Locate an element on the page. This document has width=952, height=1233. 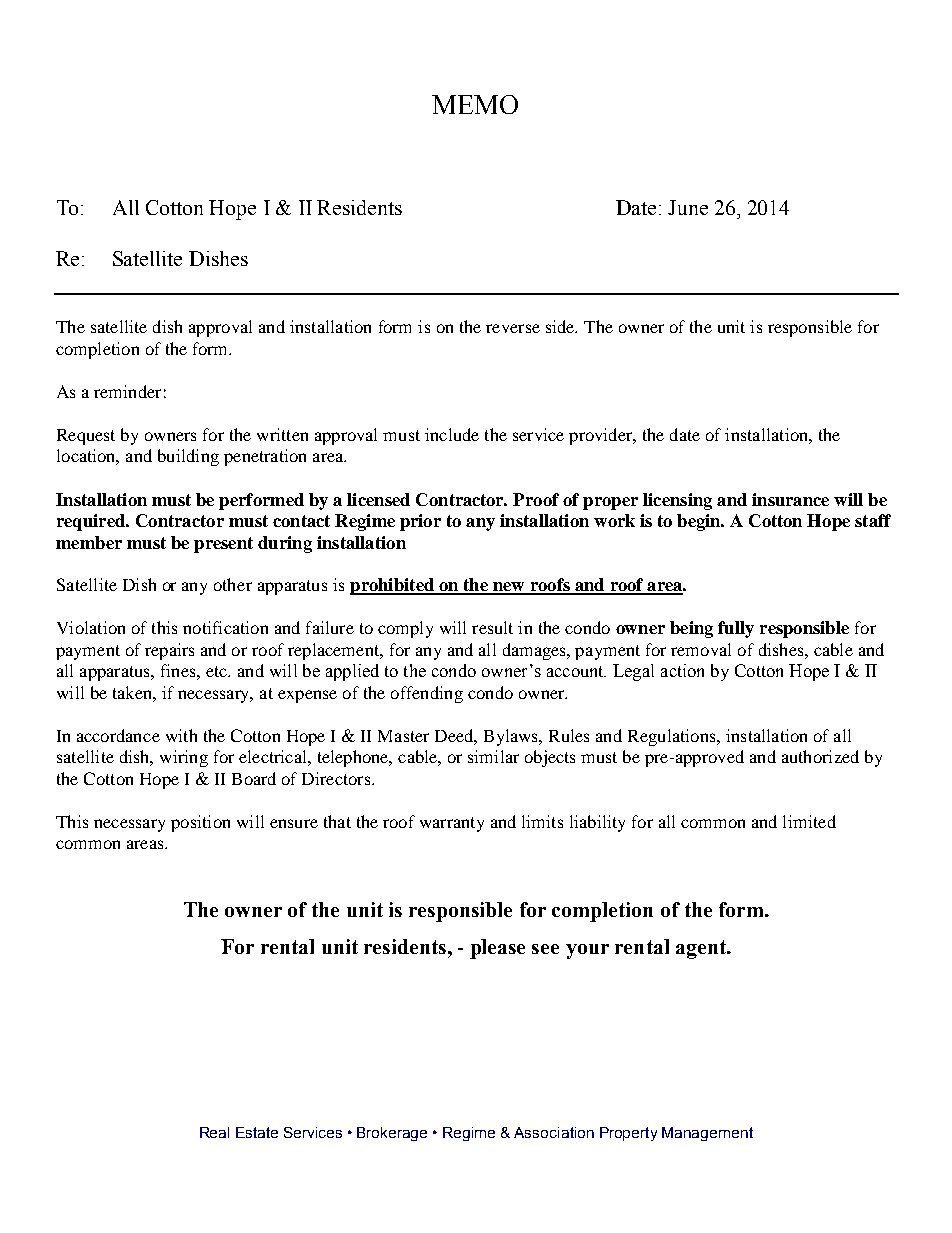
position is located at coordinates (200, 823).
